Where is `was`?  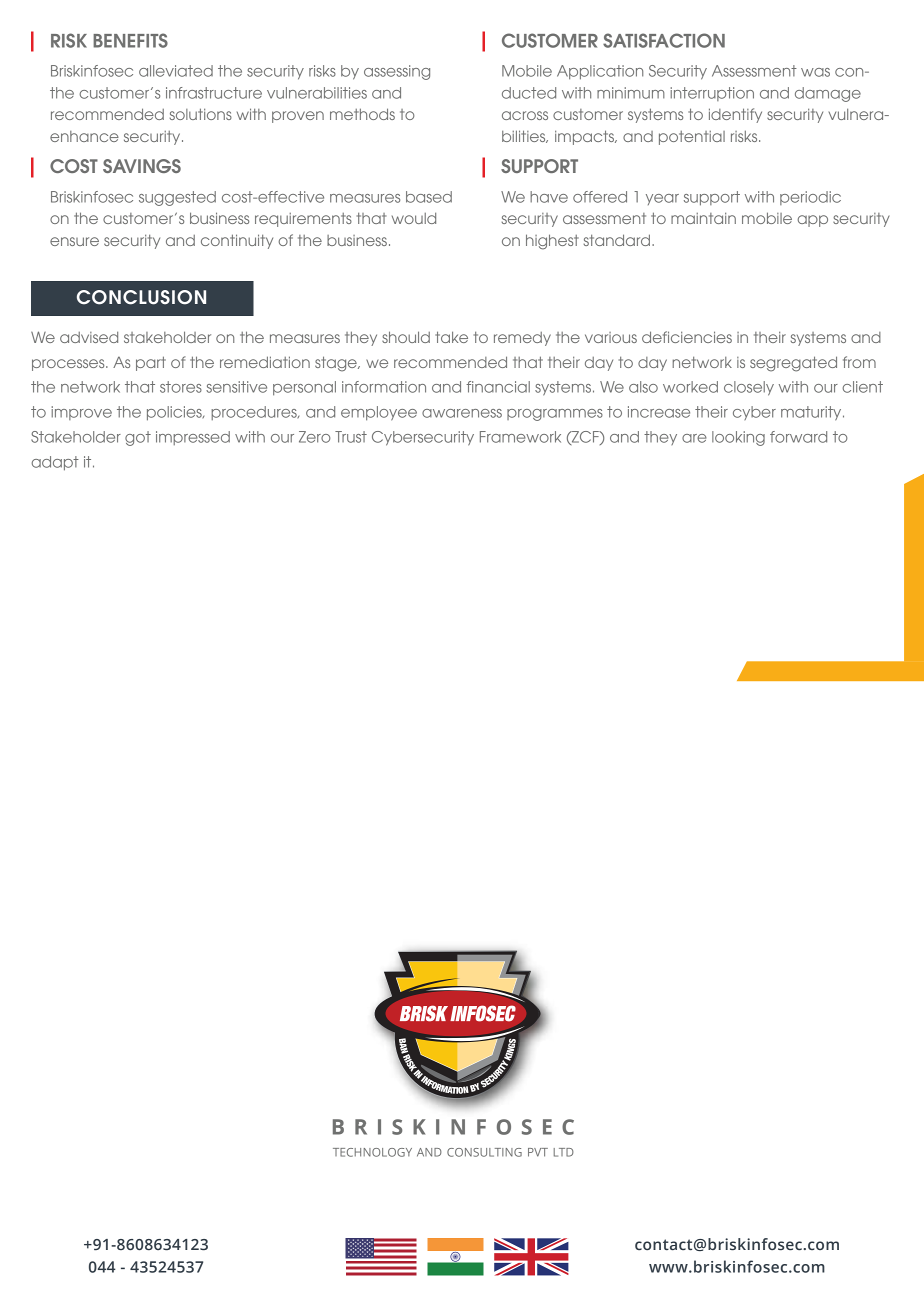
was is located at coordinates (815, 72).
